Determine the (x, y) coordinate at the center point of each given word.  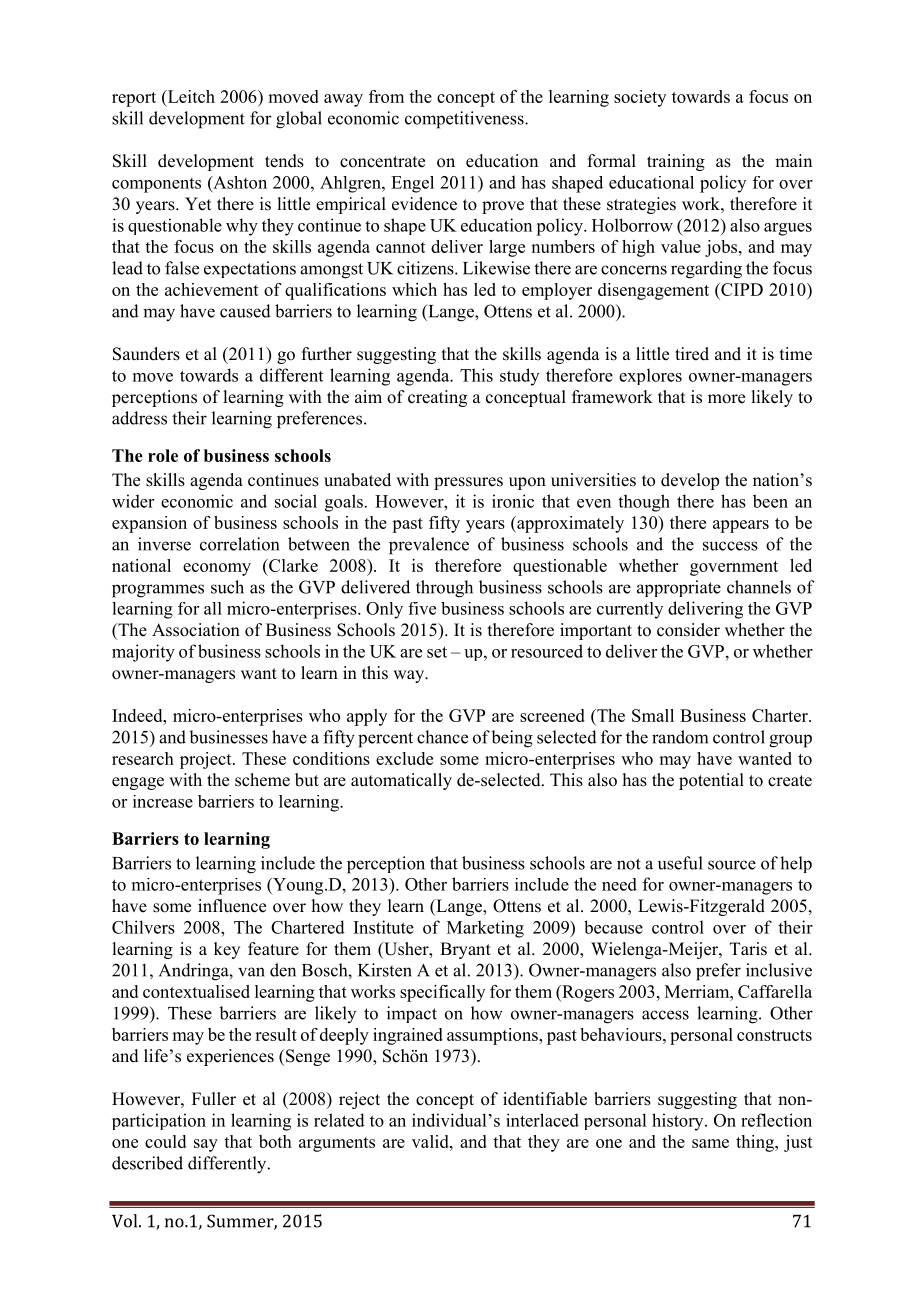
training (676, 162)
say (206, 1145)
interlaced (542, 1120)
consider (688, 630)
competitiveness (465, 120)
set (437, 652)
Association (196, 630)
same (710, 1143)
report (134, 99)
